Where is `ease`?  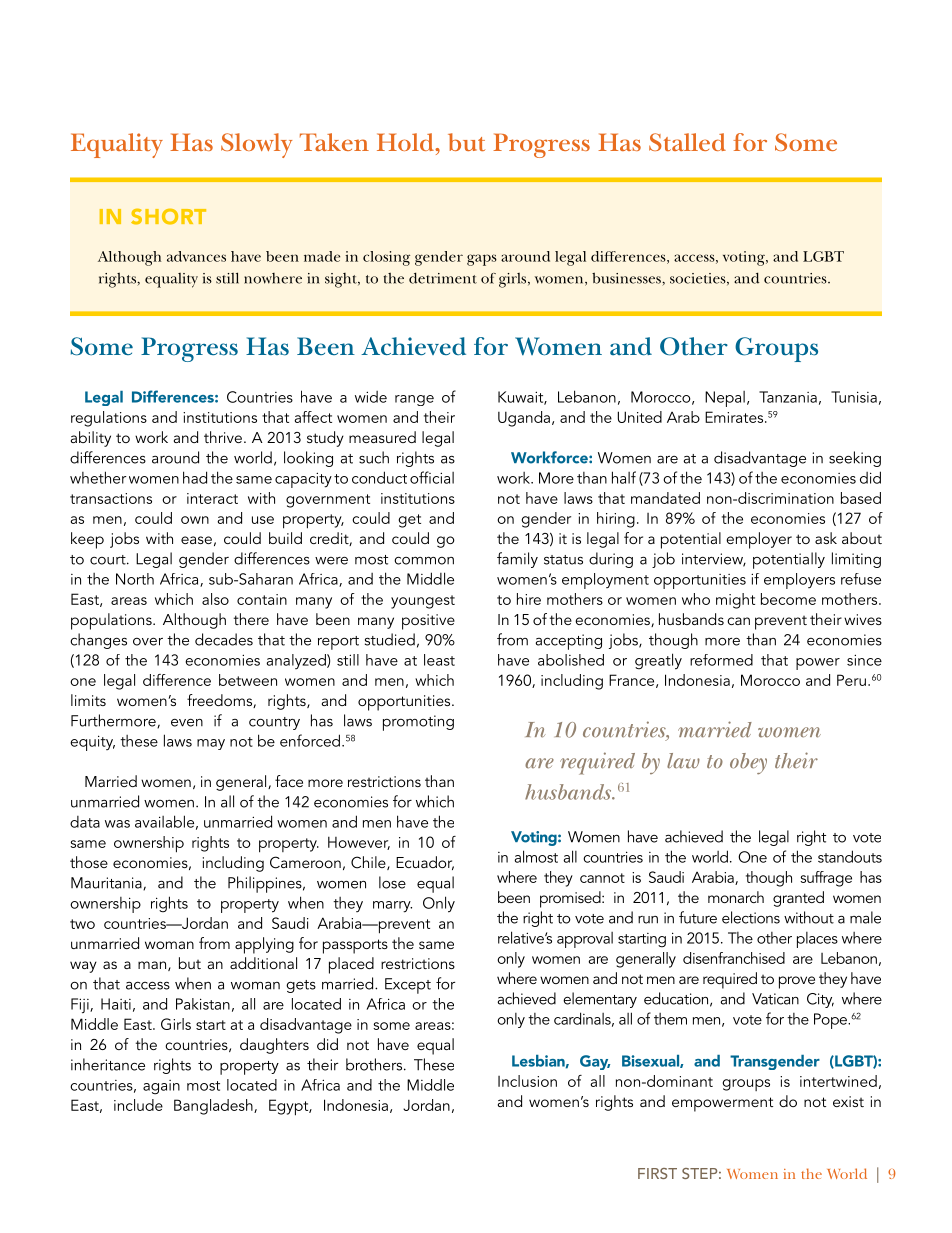 ease is located at coordinates (196, 540).
